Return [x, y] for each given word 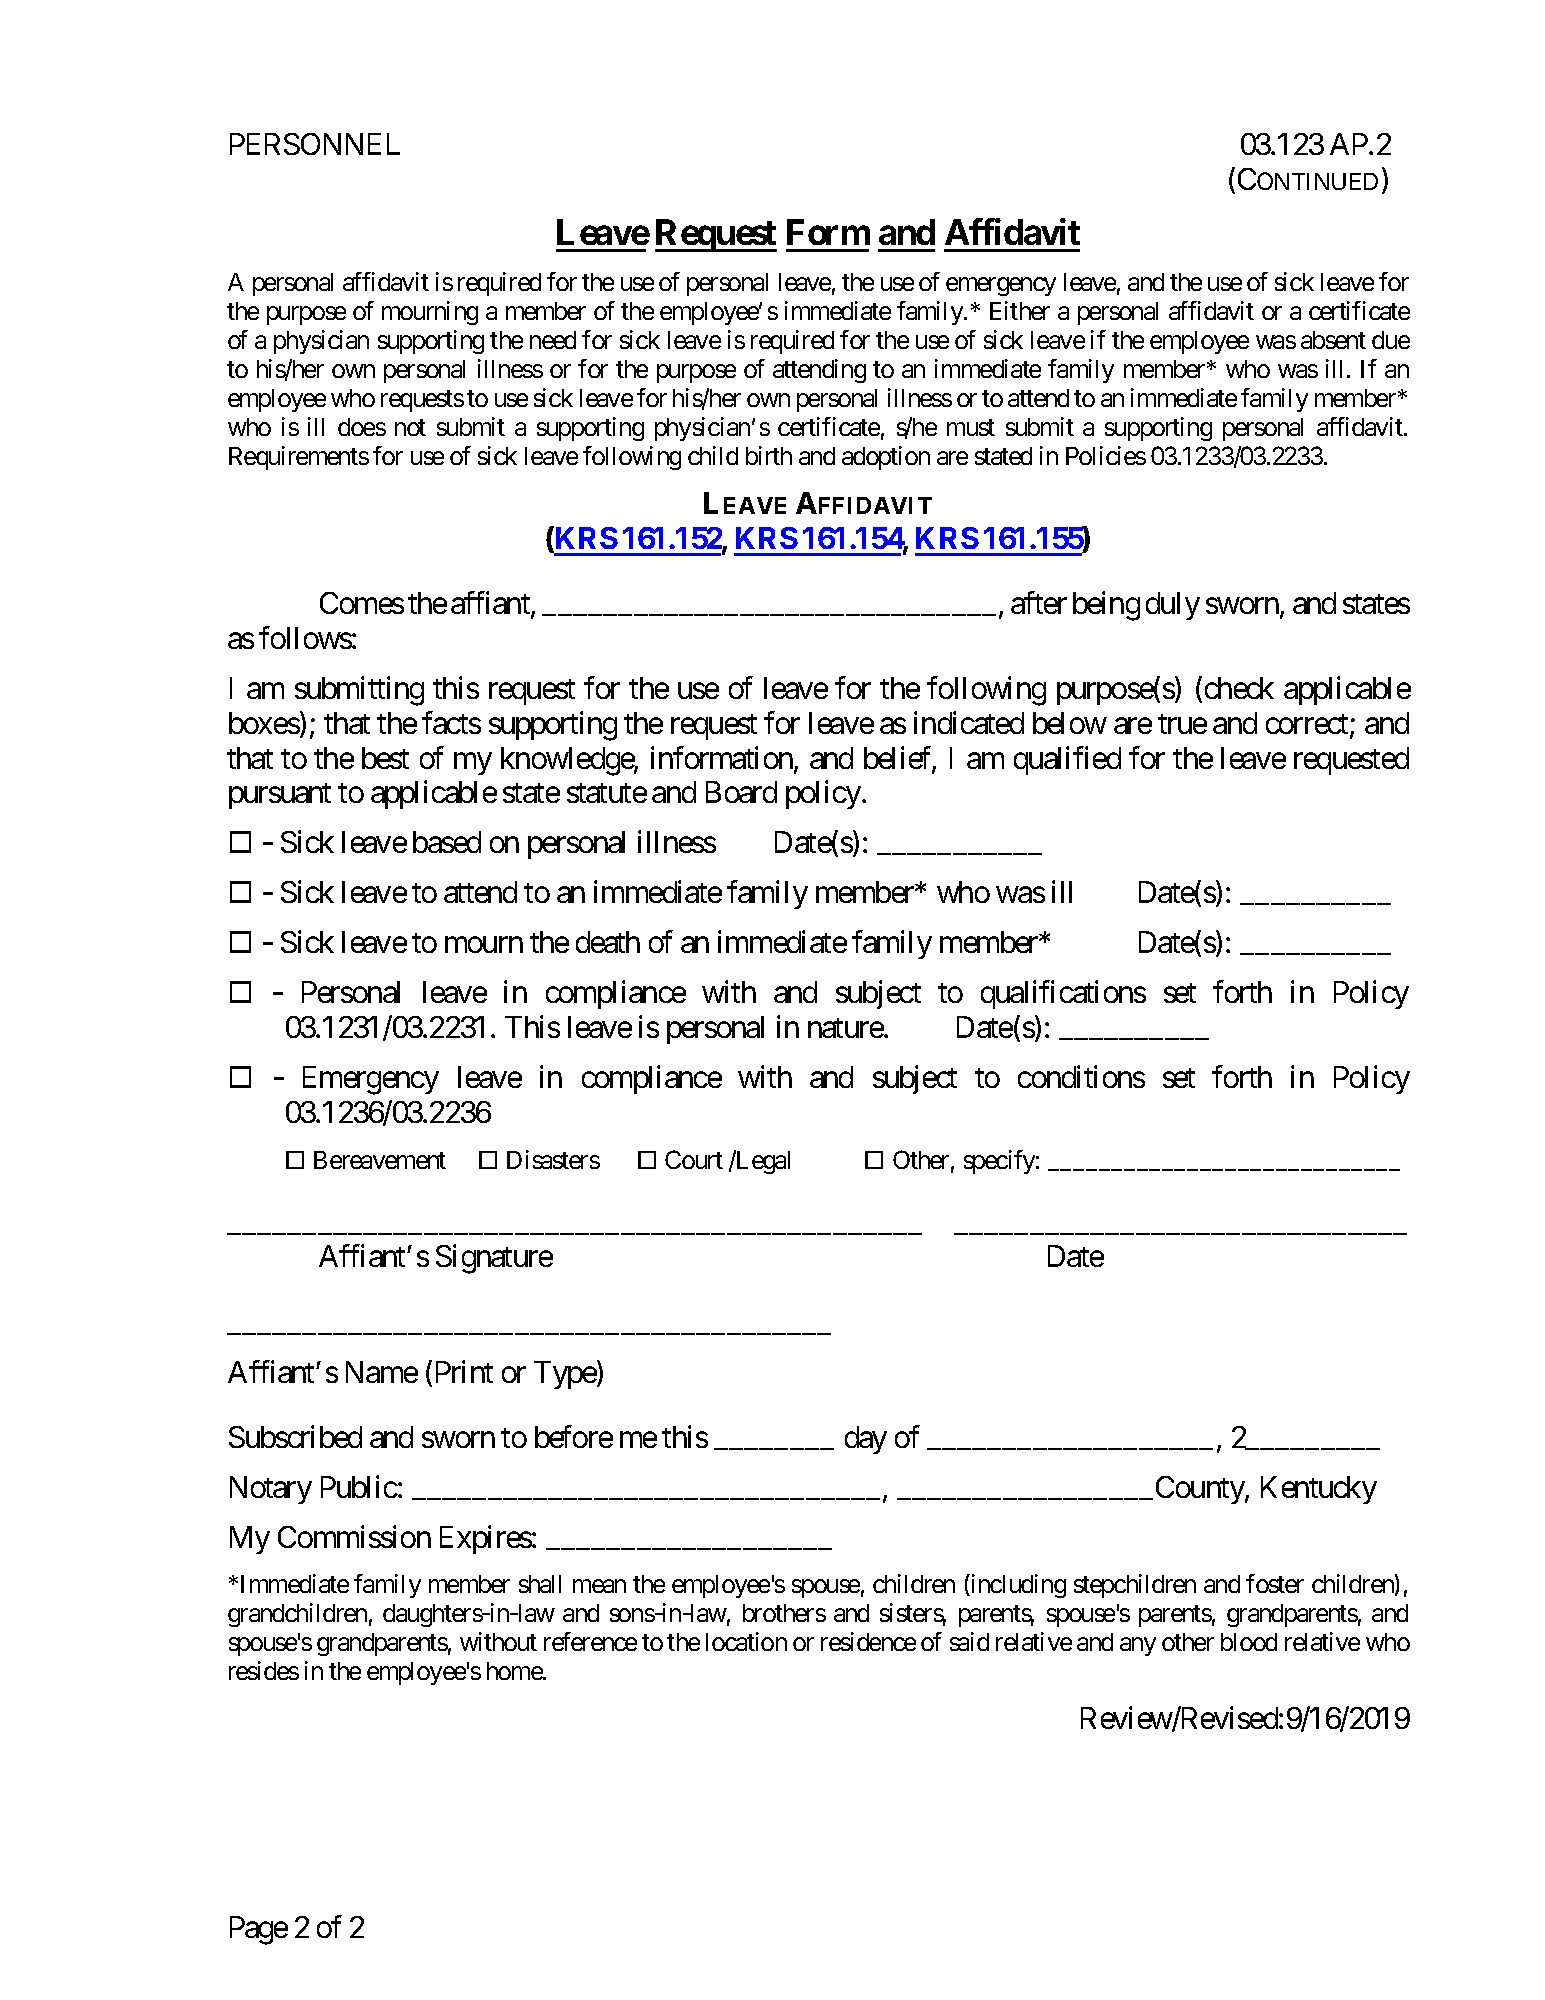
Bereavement [380, 1160]
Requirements [299, 458]
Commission [354, 1536]
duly [1173, 606]
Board [741, 792]
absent [1333, 340]
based [447, 842]
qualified [1067, 760]
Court [694, 1159]
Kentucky [1319, 1490]
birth [769, 455]
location [746, 1641]
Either [1020, 310]
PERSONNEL [315, 144]
